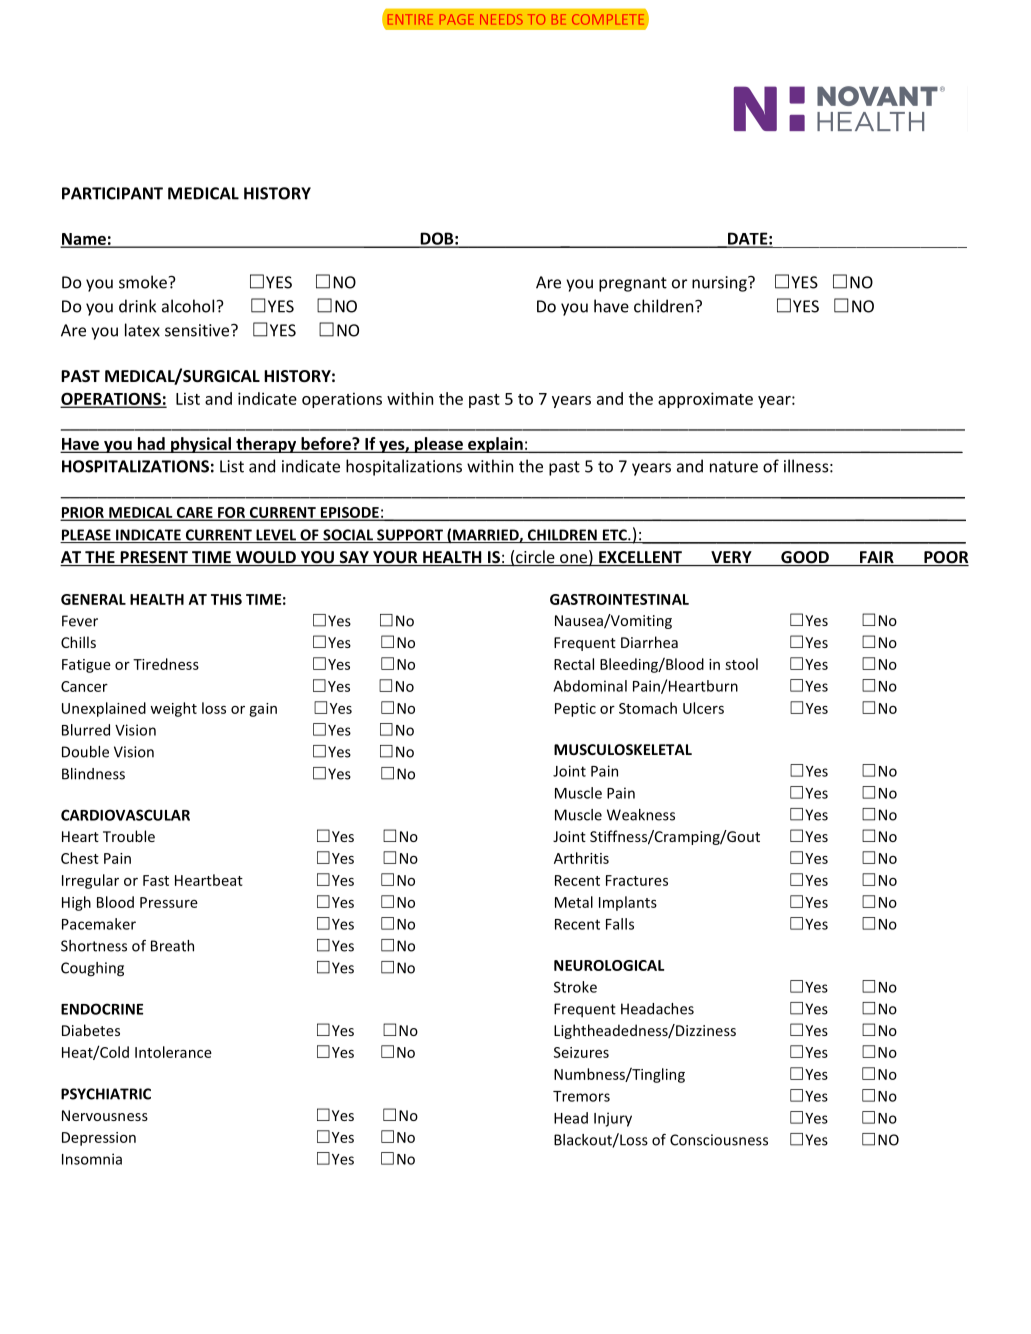 This screenshot has height=1334, width=1031. Describe the element at coordinates (608, 19) in the screenshot. I see `COMPLETE` at that location.
